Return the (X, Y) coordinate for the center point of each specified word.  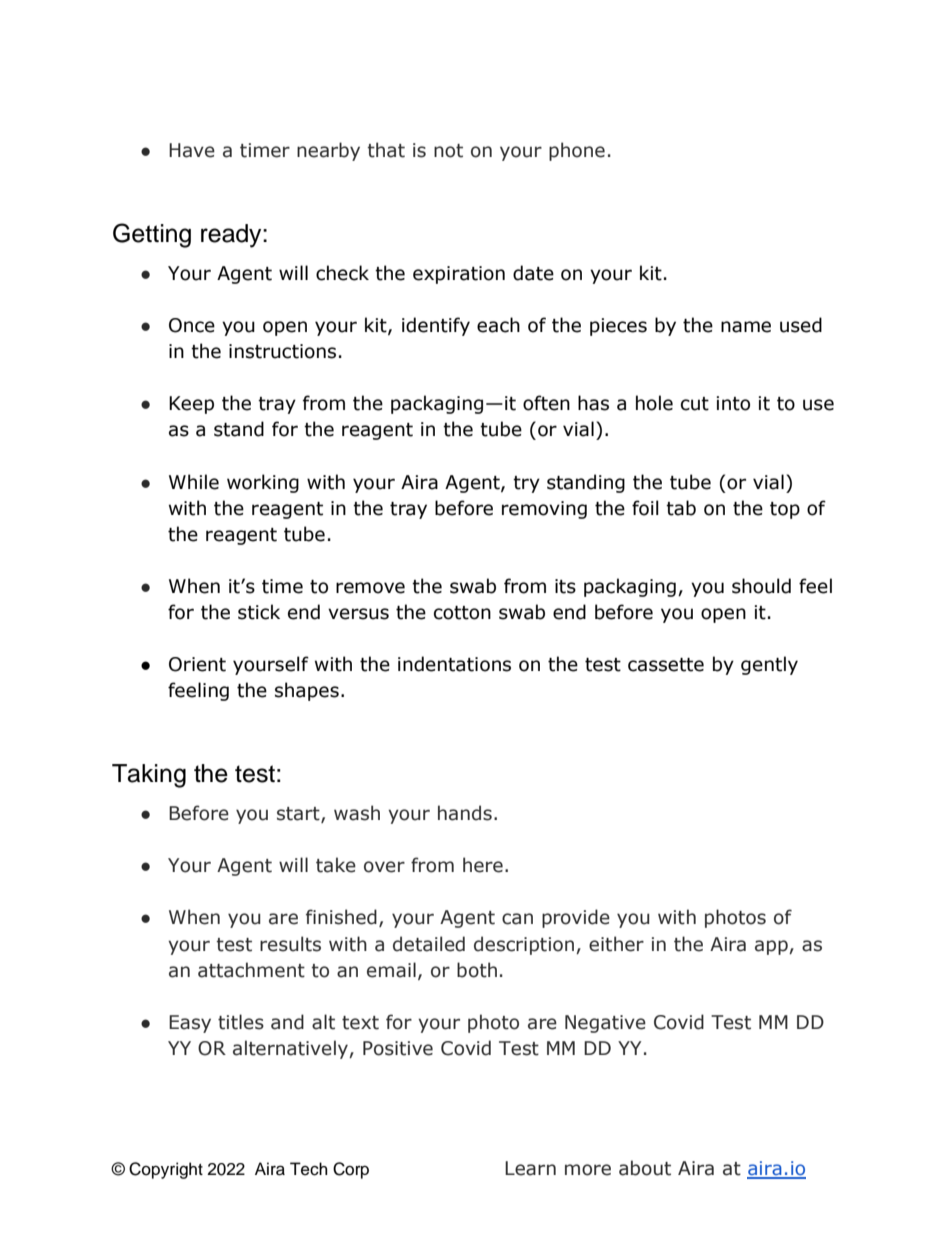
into (733, 403)
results (290, 944)
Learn (530, 1168)
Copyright (166, 1170)
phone (577, 151)
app (772, 947)
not (448, 151)
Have (192, 150)
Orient (197, 664)
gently (769, 665)
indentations (454, 664)
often (546, 403)
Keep (191, 405)
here (483, 865)
